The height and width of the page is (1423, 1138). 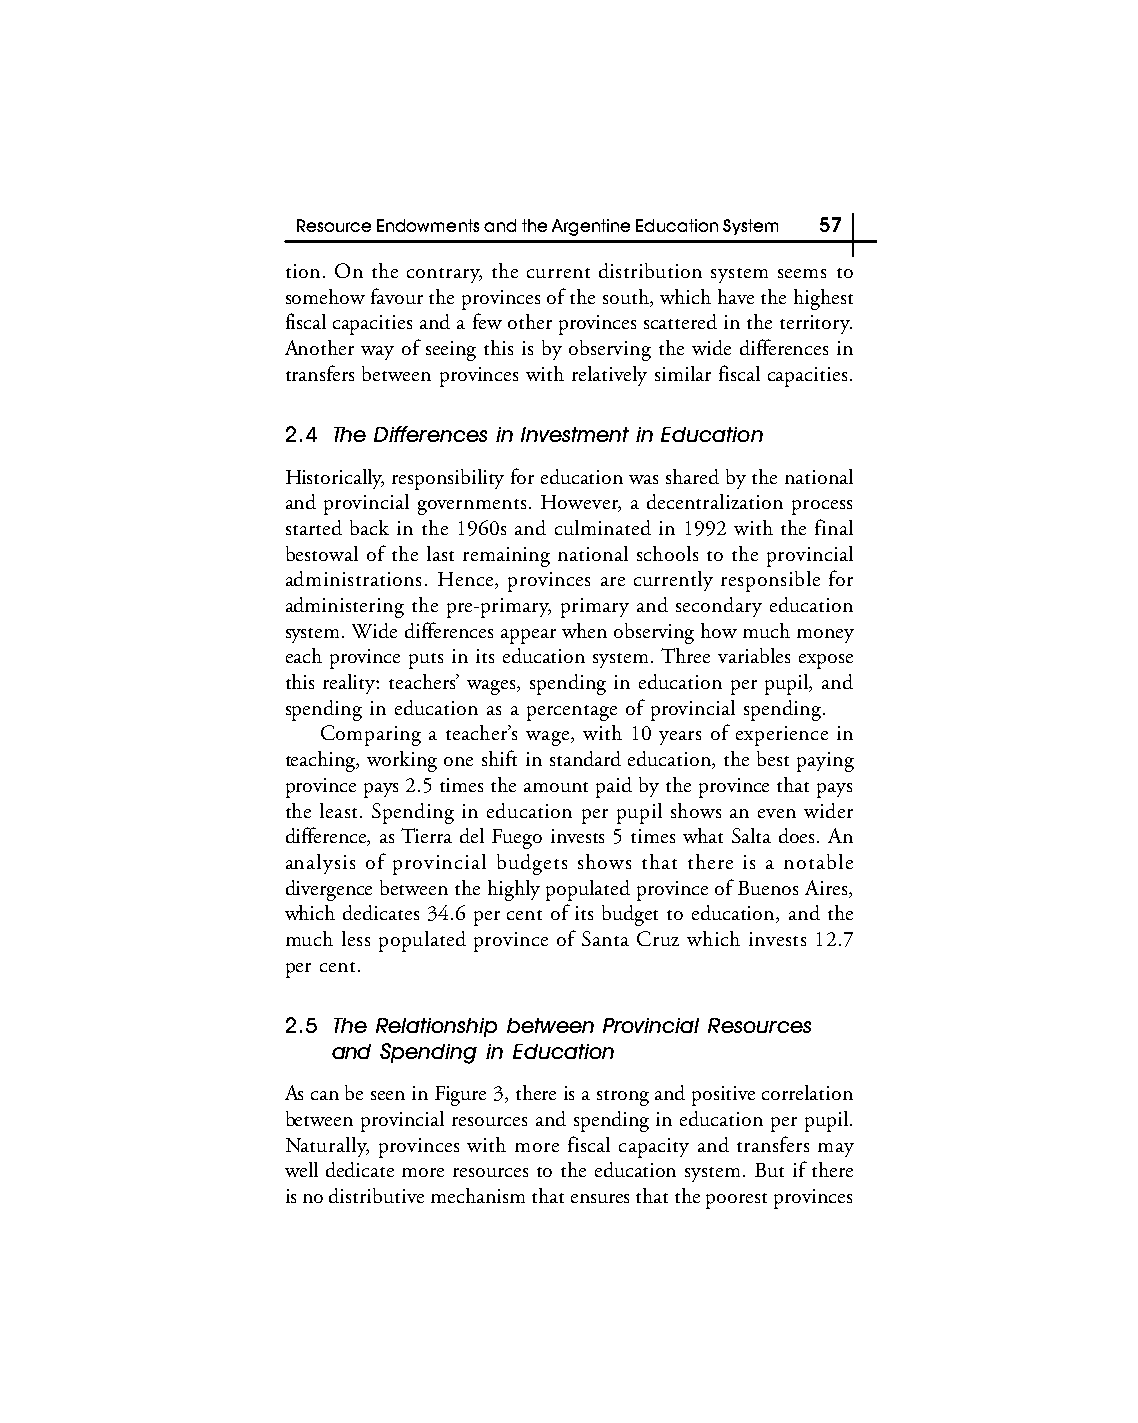 What do you see at coordinates (376, 1195) in the page?
I see `distributive` at bounding box center [376, 1195].
